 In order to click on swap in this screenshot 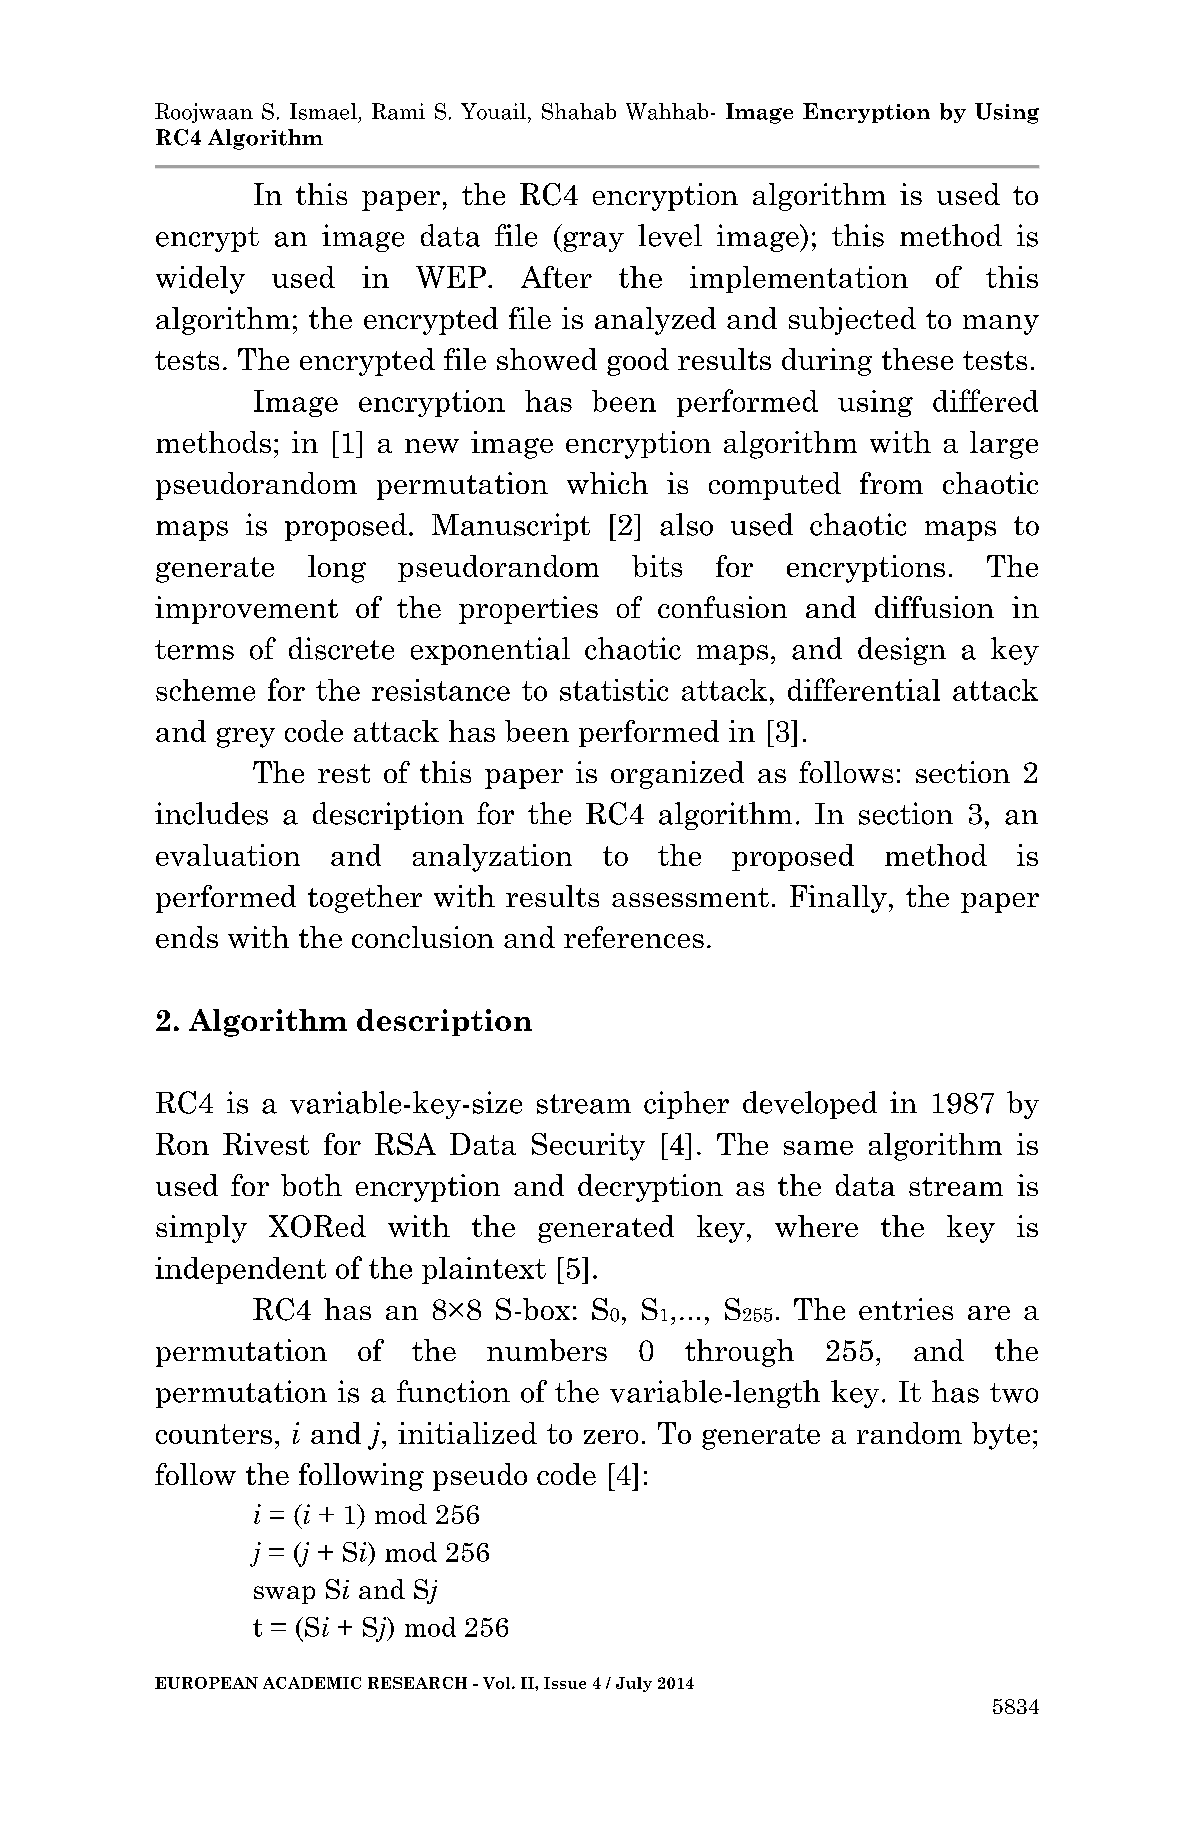, I will do `click(284, 1595)`.
